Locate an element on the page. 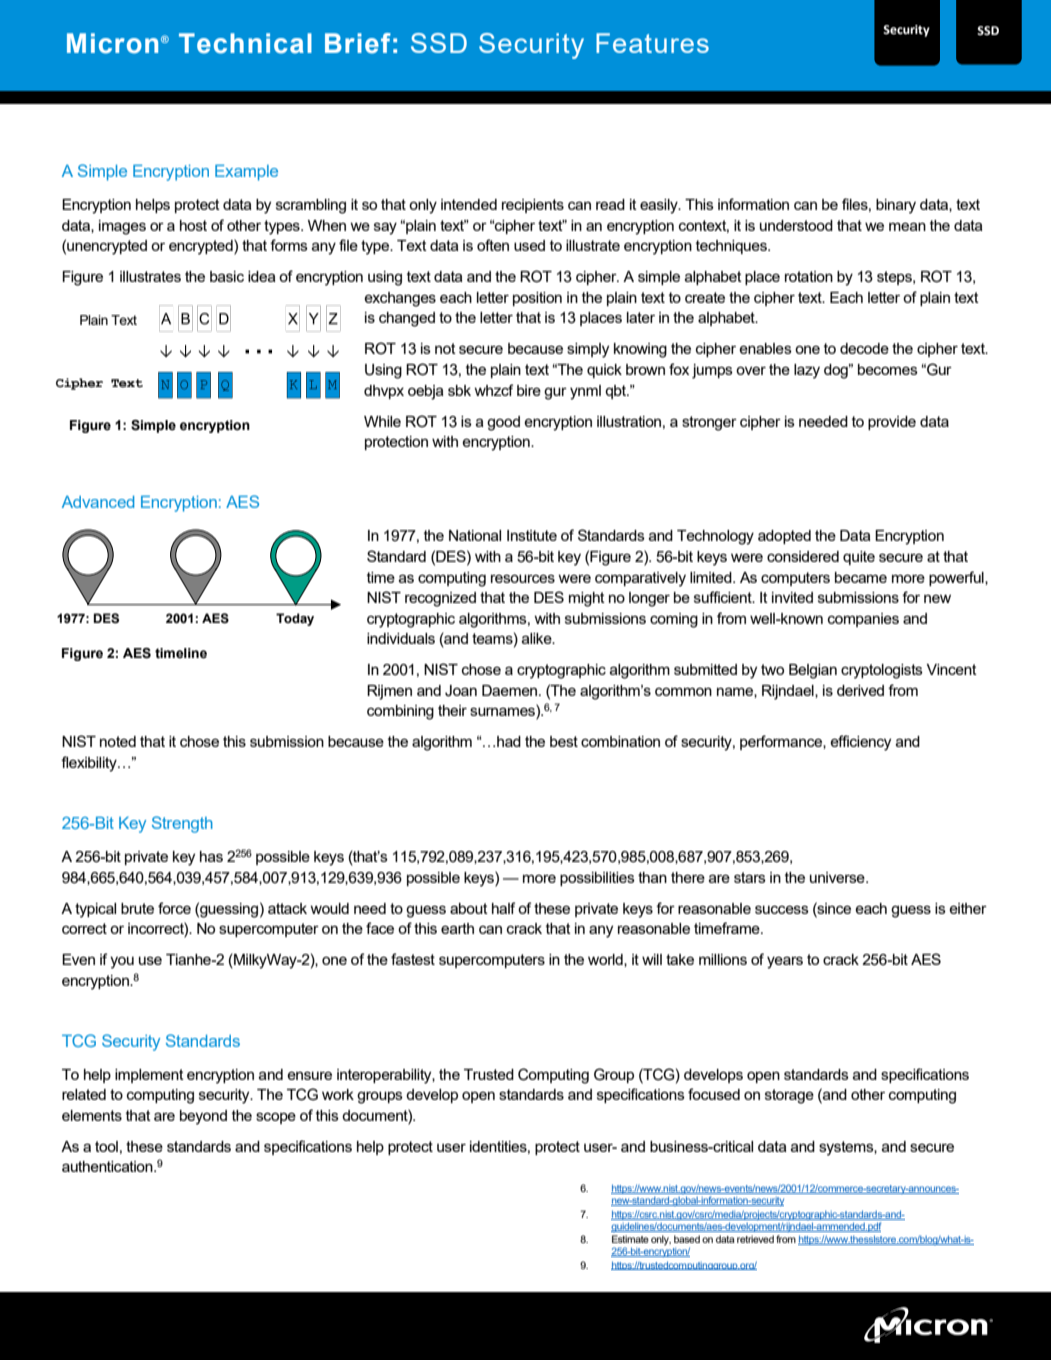 The width and height of the document is (1051, 1360). Features is located at coordinates (652, 43).
